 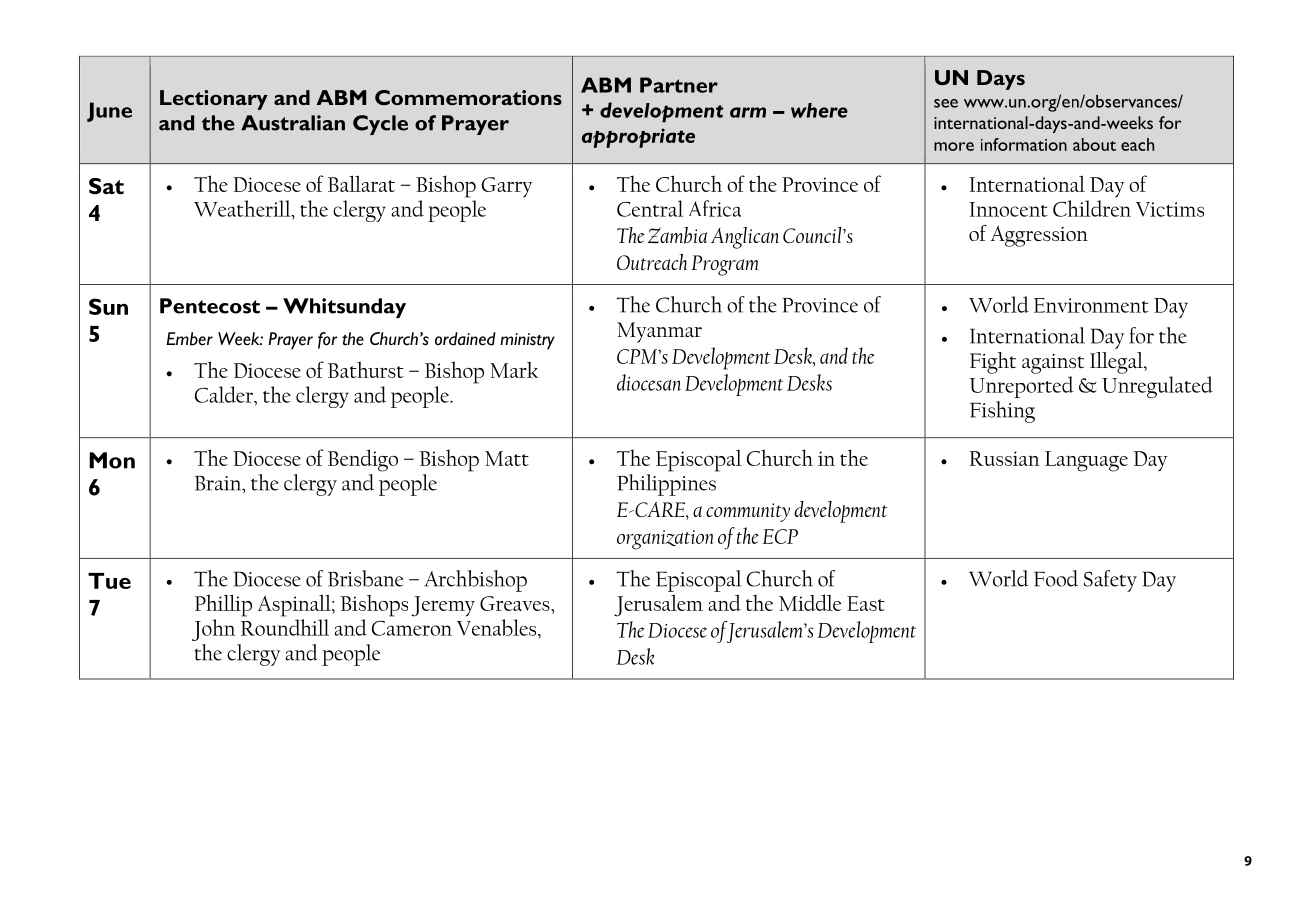 What do you see at coordinates (679, 85) in the screenshot?
I see `Partner` at bounding box center [679, 85].
